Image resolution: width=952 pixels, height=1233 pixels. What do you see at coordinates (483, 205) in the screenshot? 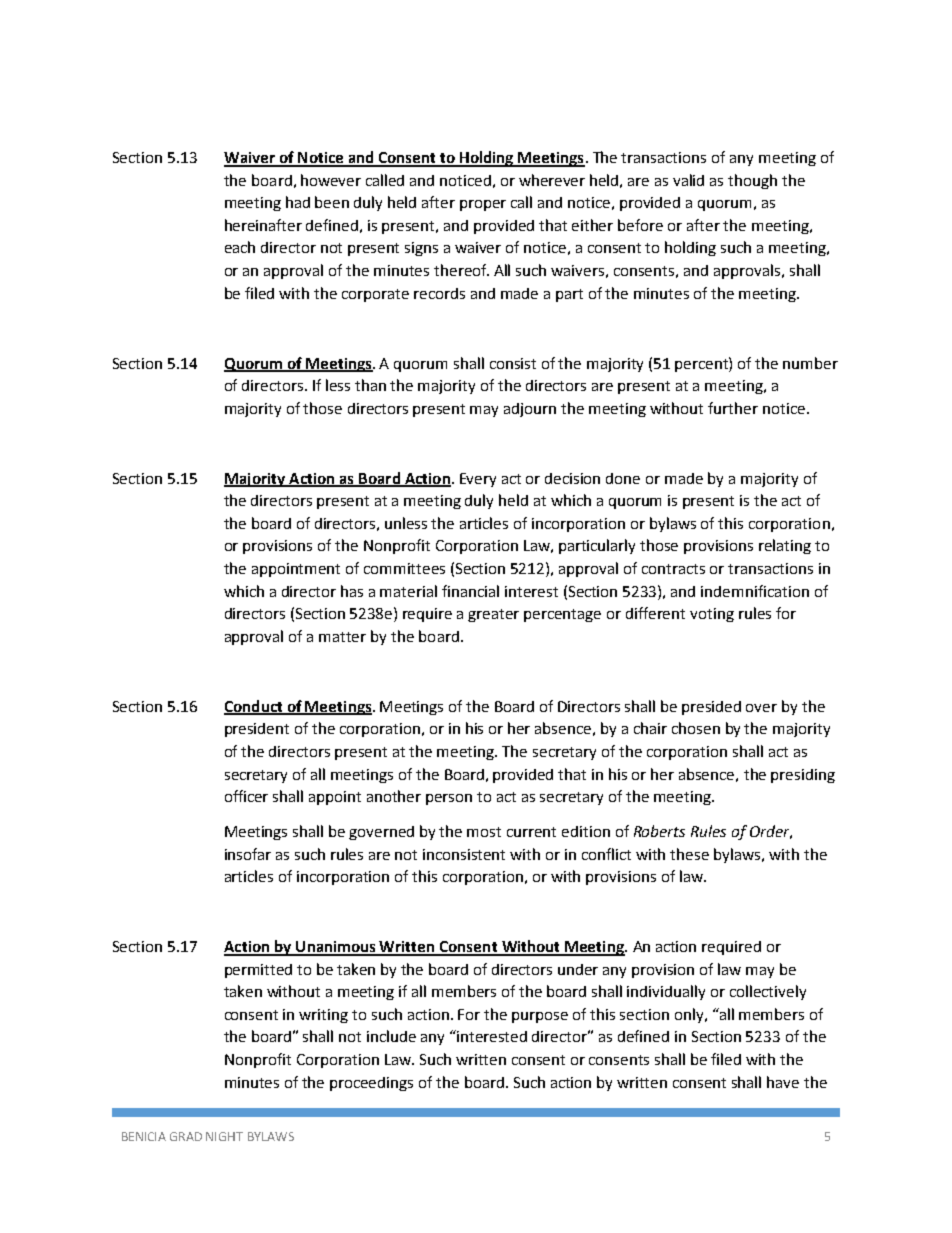
I see `proper` at bounding box center [483, 205].
